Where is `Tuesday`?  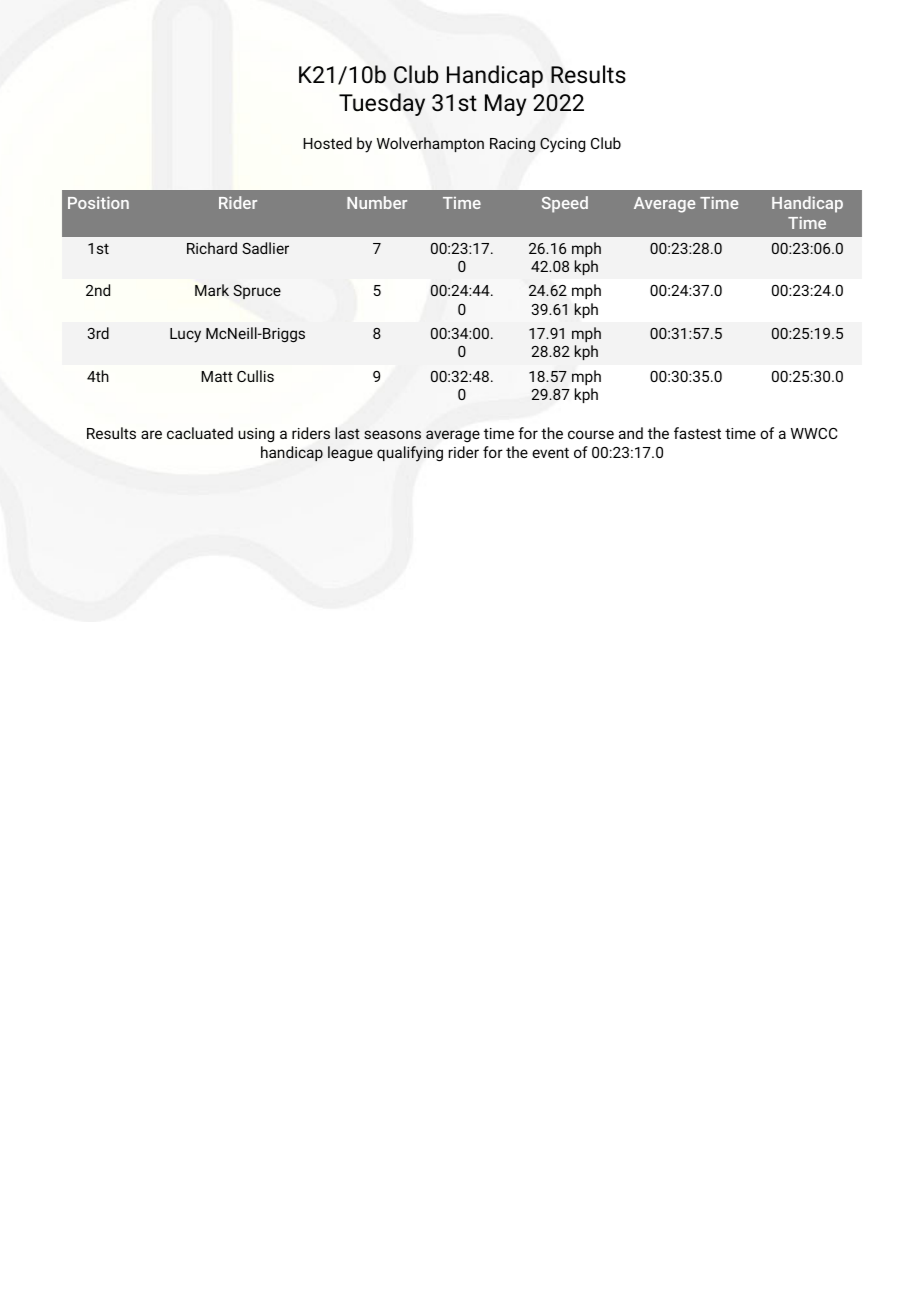
Tuesday is located at coordinates (382, 104).
